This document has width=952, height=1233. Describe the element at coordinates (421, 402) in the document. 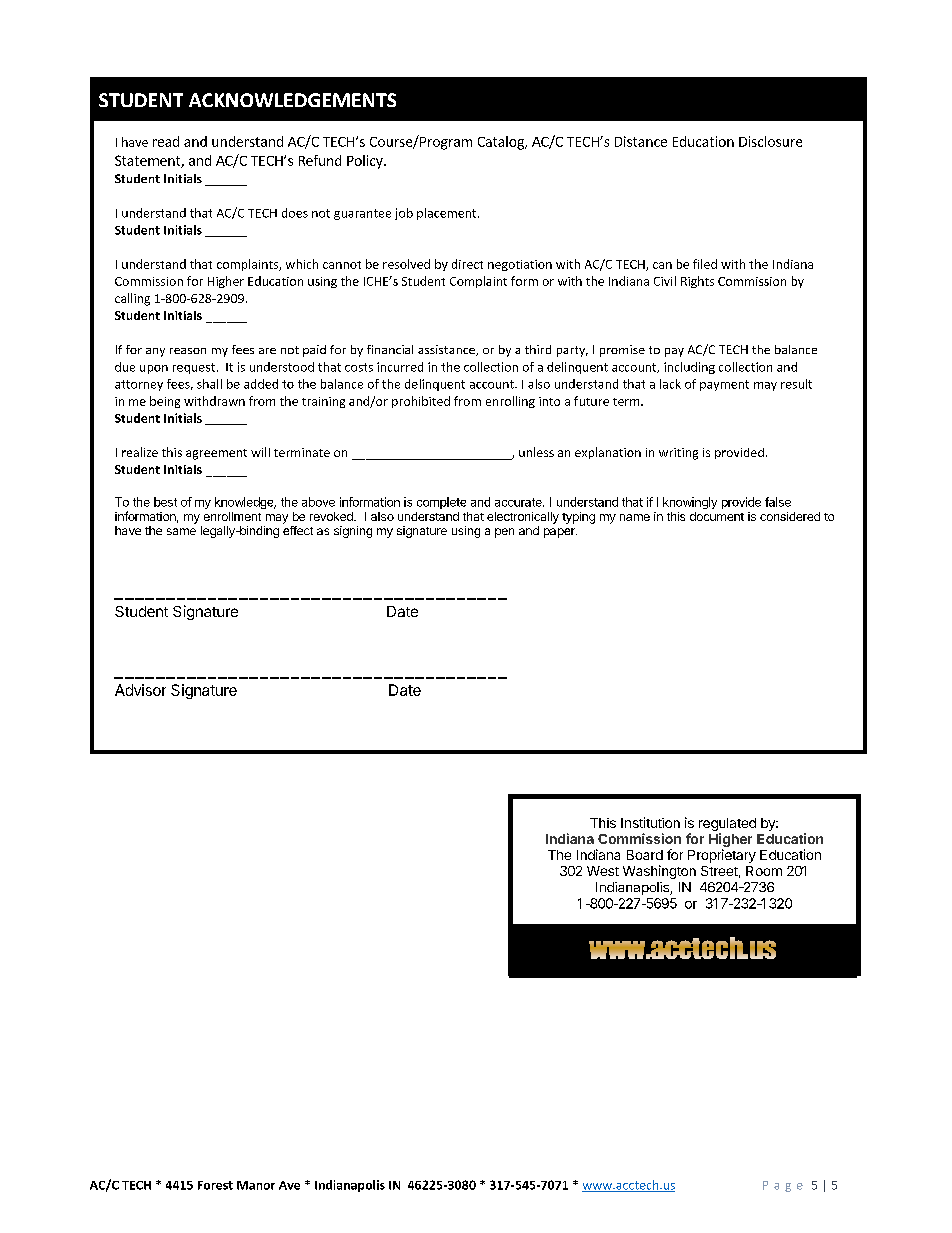

I see `prohibited` at that location.
